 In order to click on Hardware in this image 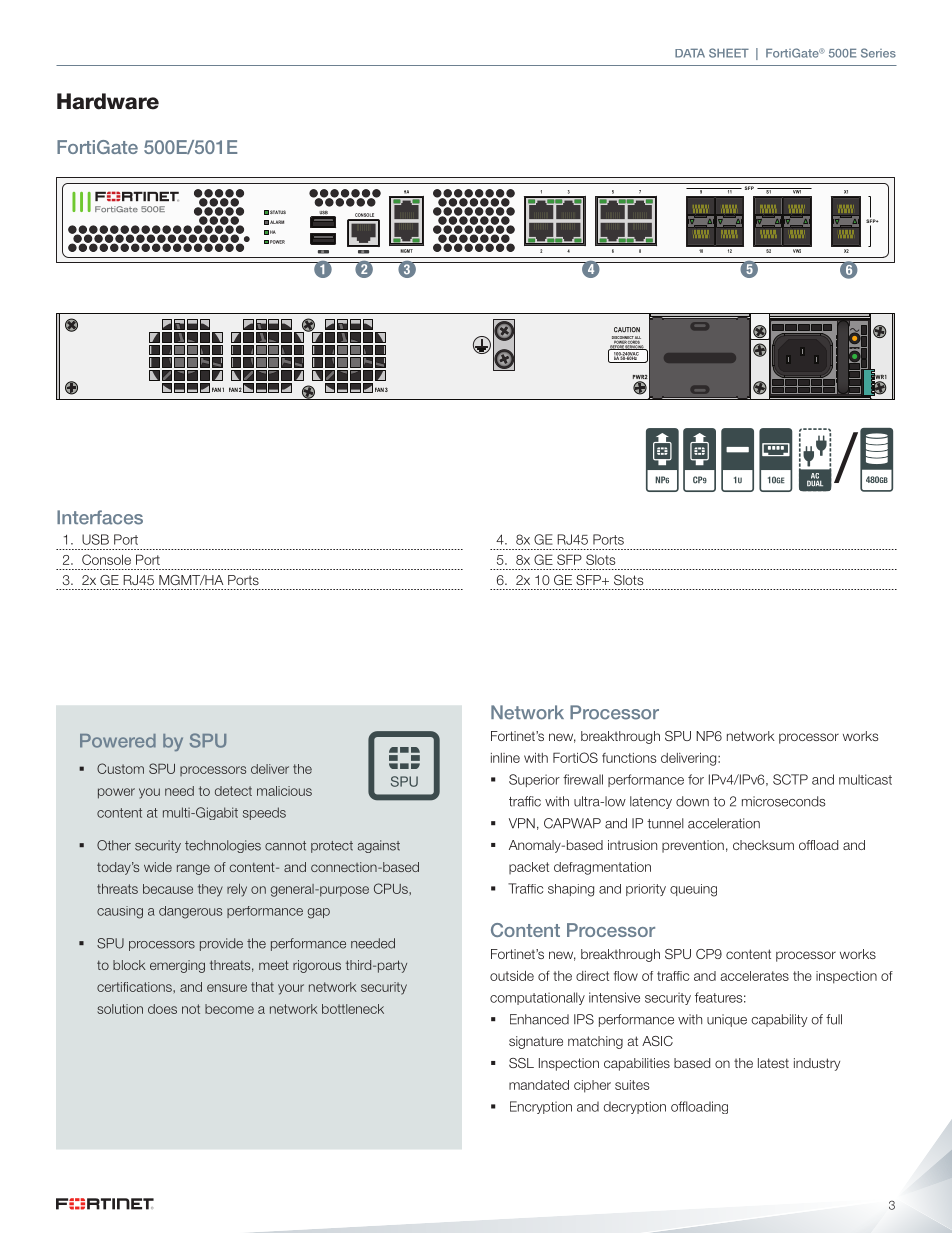, I will do `click(108, 101)`.
